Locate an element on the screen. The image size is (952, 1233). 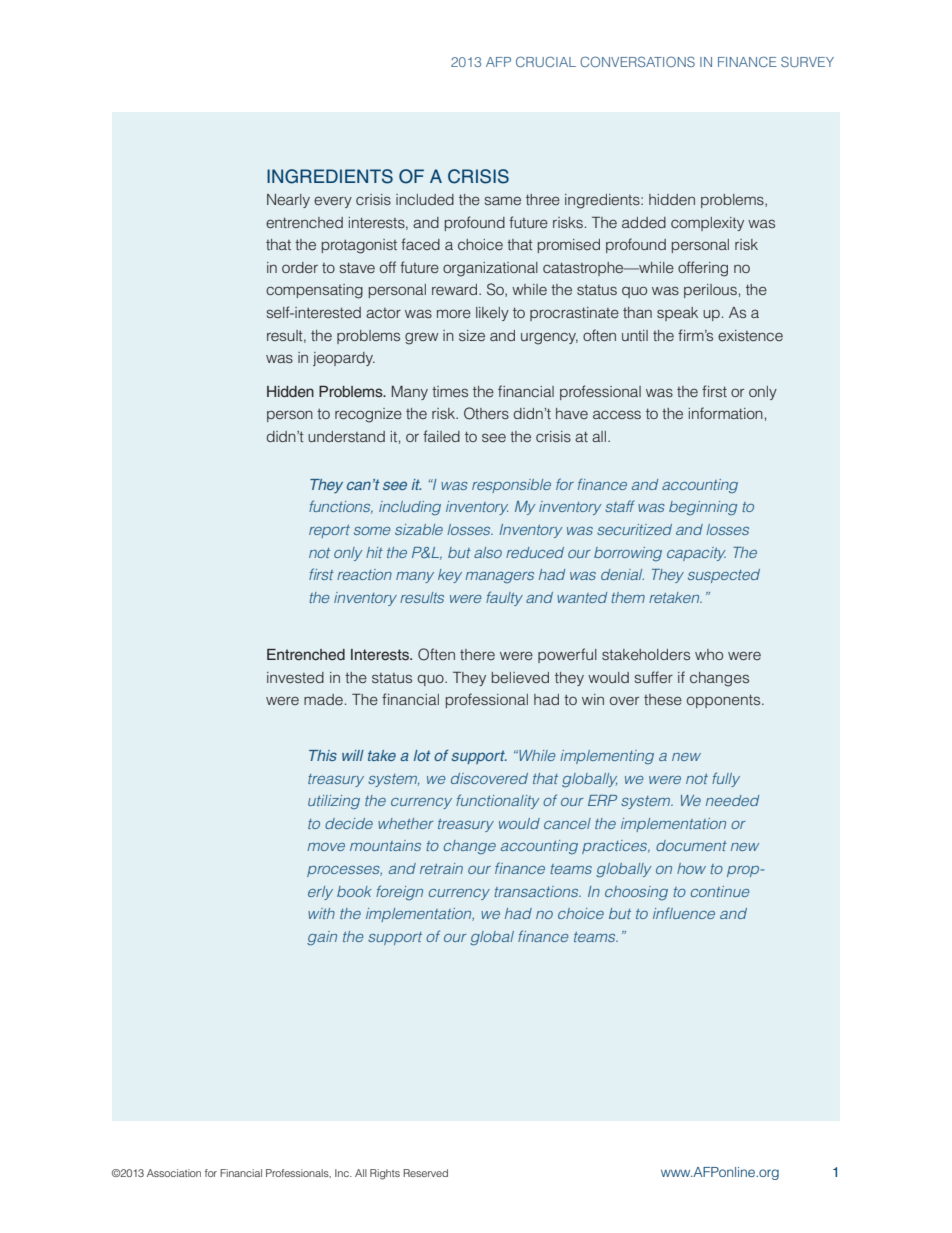
influence is located at coordinates (684, 913).
